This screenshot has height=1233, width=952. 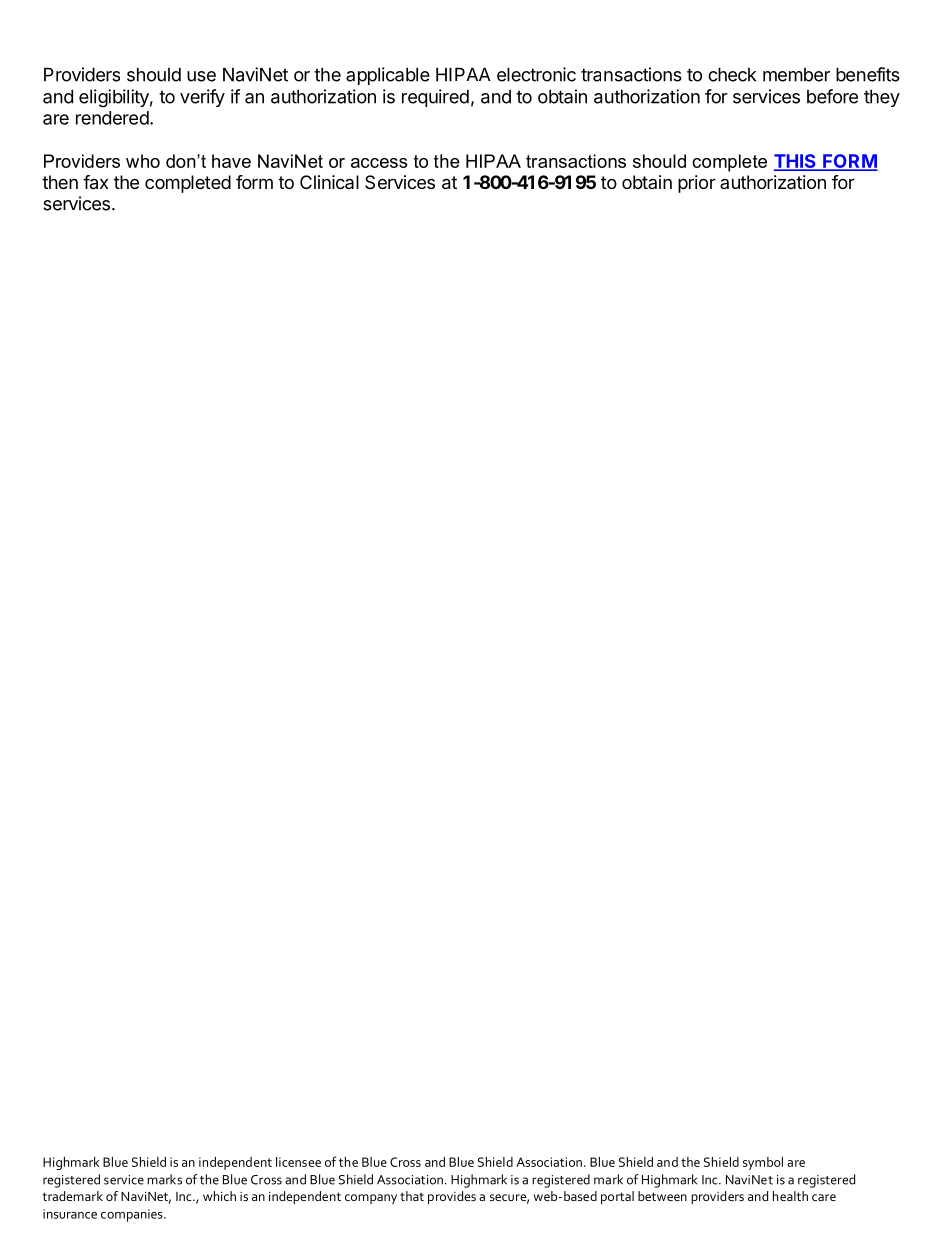 I want to click on fax, so click(x=95, y=182).
